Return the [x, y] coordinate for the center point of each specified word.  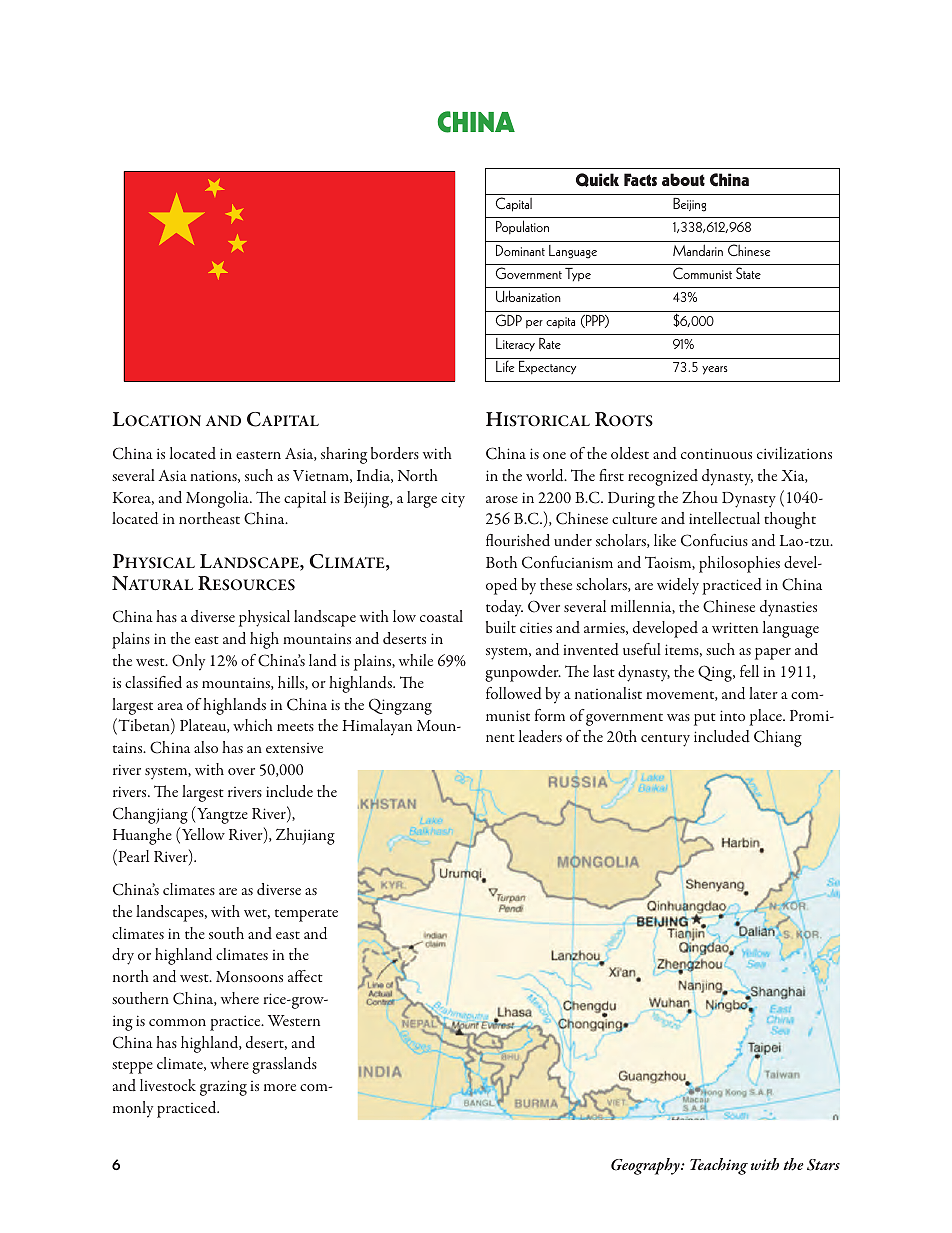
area [170, 706]
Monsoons [249, 976]
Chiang [778, 738]
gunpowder [523, 673]
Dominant [520, 250]
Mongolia [218, 499]
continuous [716, 453]
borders [395, 453]
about [683, 179]
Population [522, 227]
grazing [223, 1088]
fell [749, 671]
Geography [646, 1166]
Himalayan [377, 727]
